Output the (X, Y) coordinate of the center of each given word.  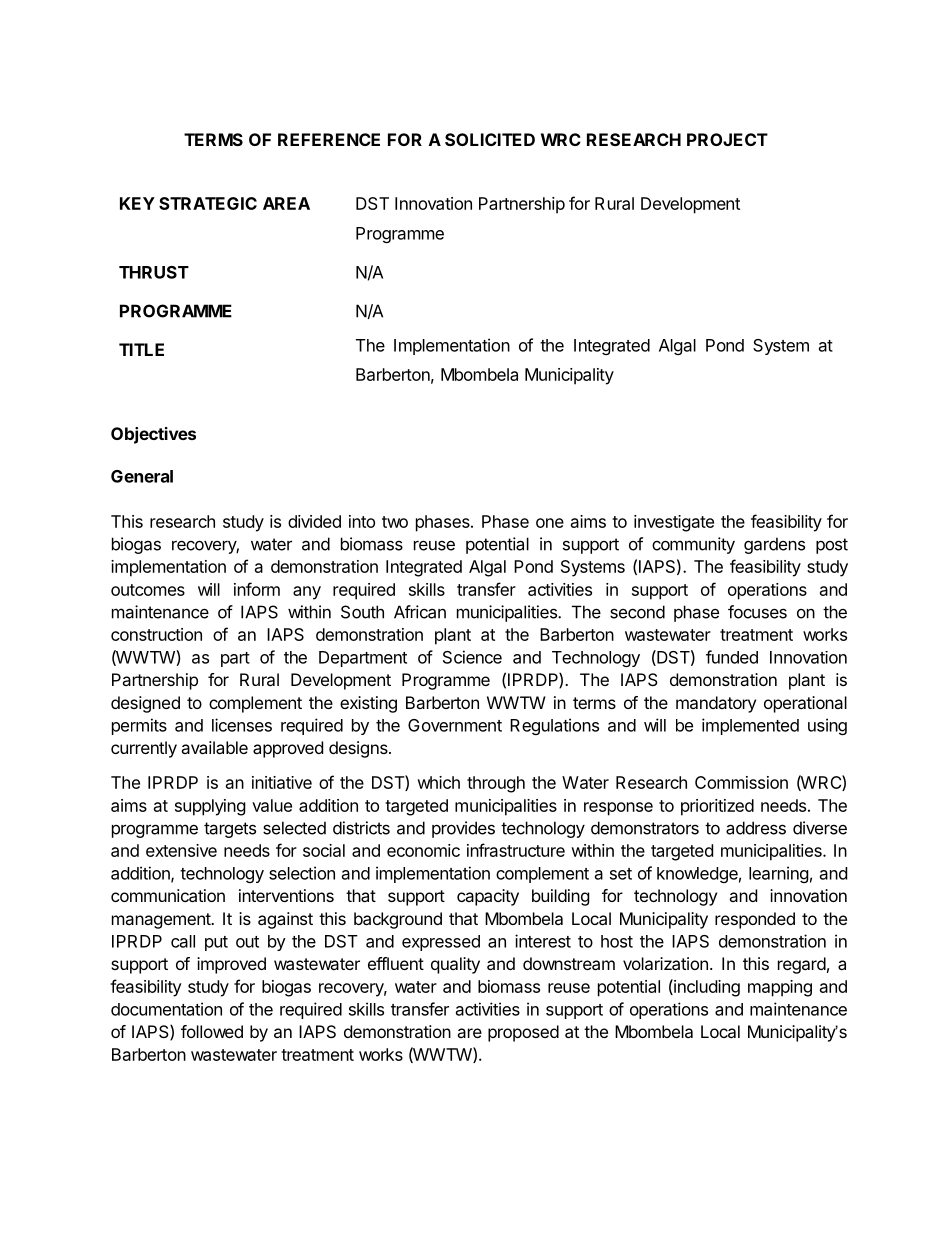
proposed (523, 1033)
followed (212, 1031)
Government (455, 725)
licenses (242, 725)
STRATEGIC (208, 203)
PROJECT (727, 139)
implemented (750, 726)
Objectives (153, 435)
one (550, 523)
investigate (674, 523)
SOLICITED (490, 139)
